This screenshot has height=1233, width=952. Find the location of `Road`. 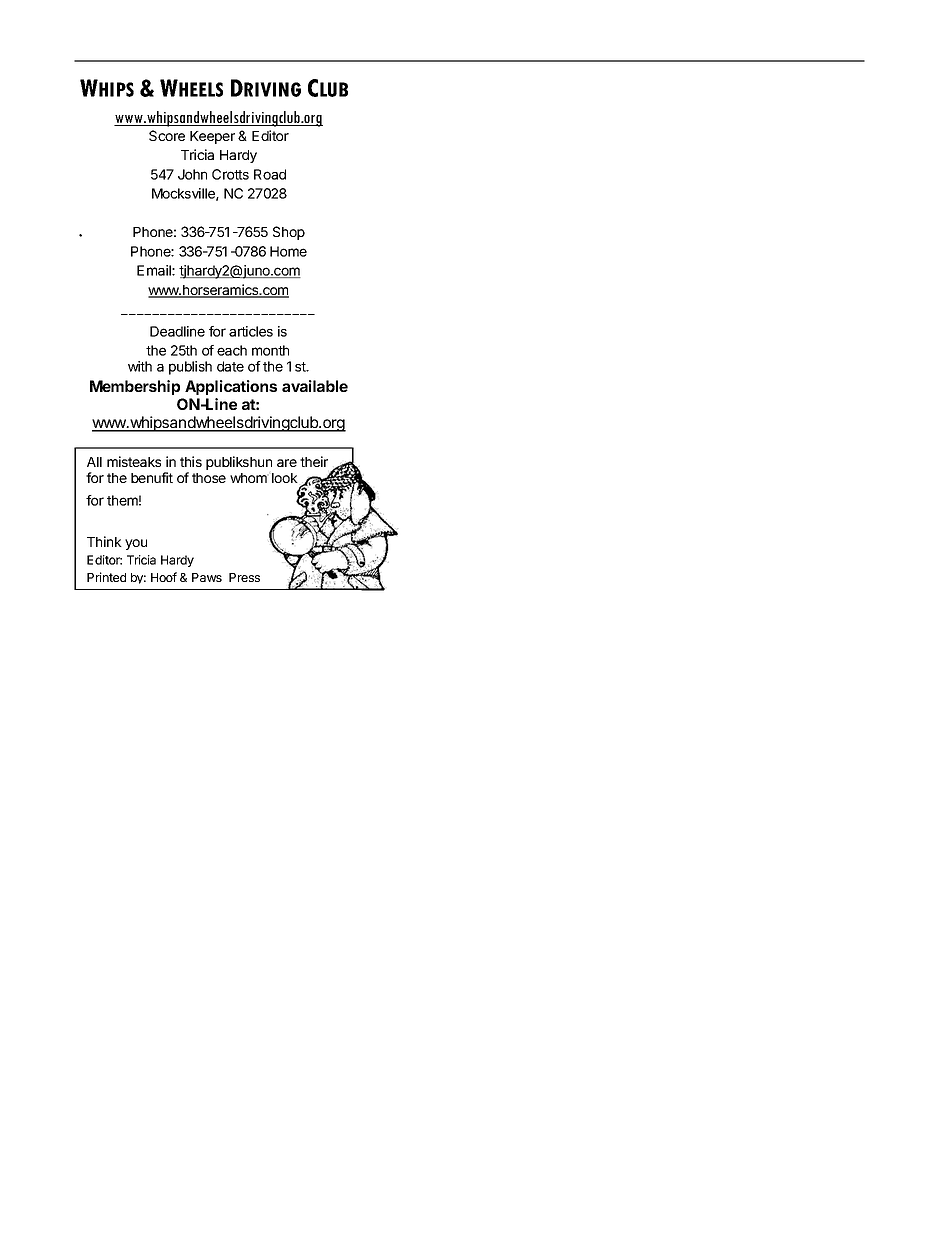

Road is located at coordinates (270, 174).
